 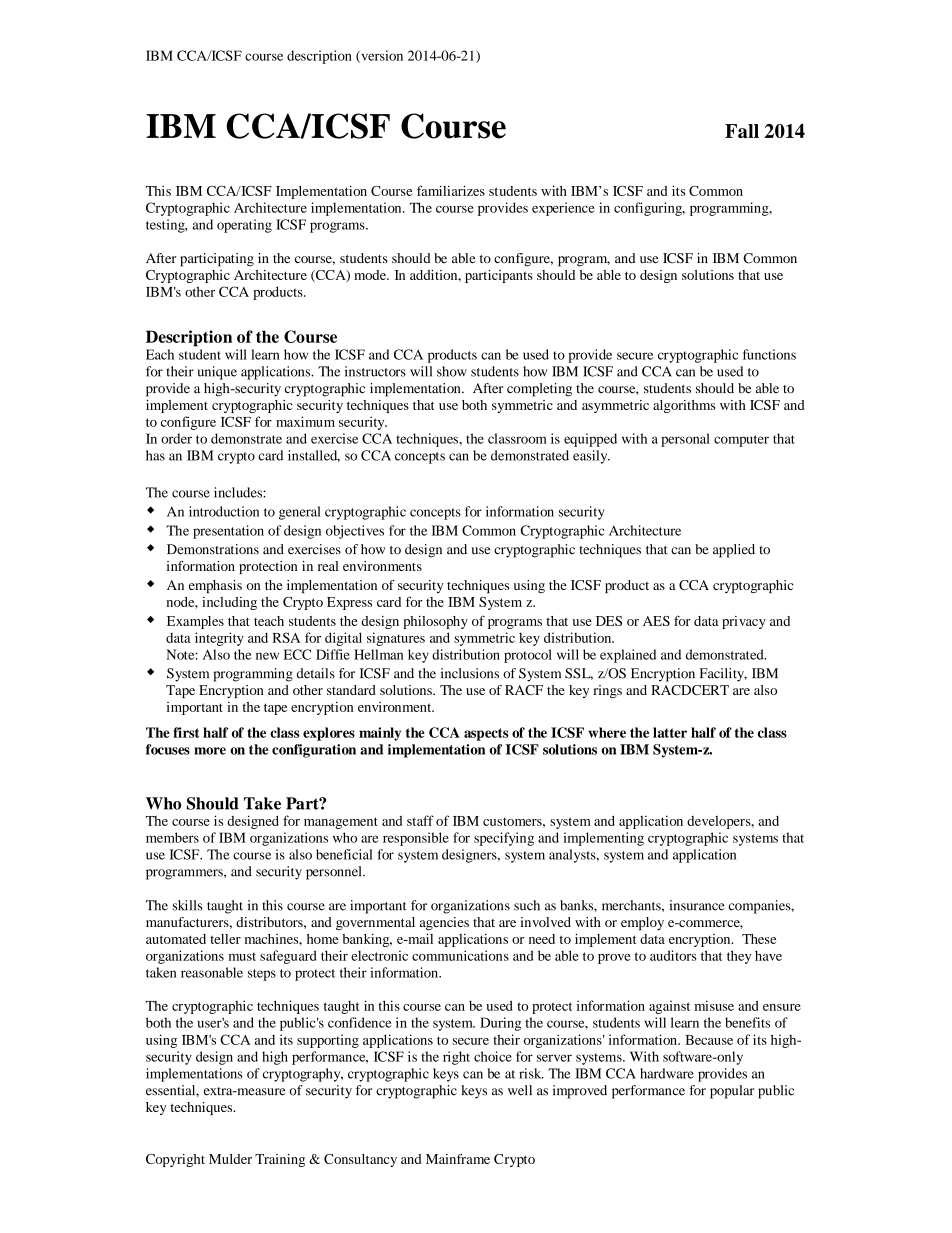 What do you see at coordinates (230, 1159) in the page?
I see `Mulder` at bounding box center [230, 1159].
